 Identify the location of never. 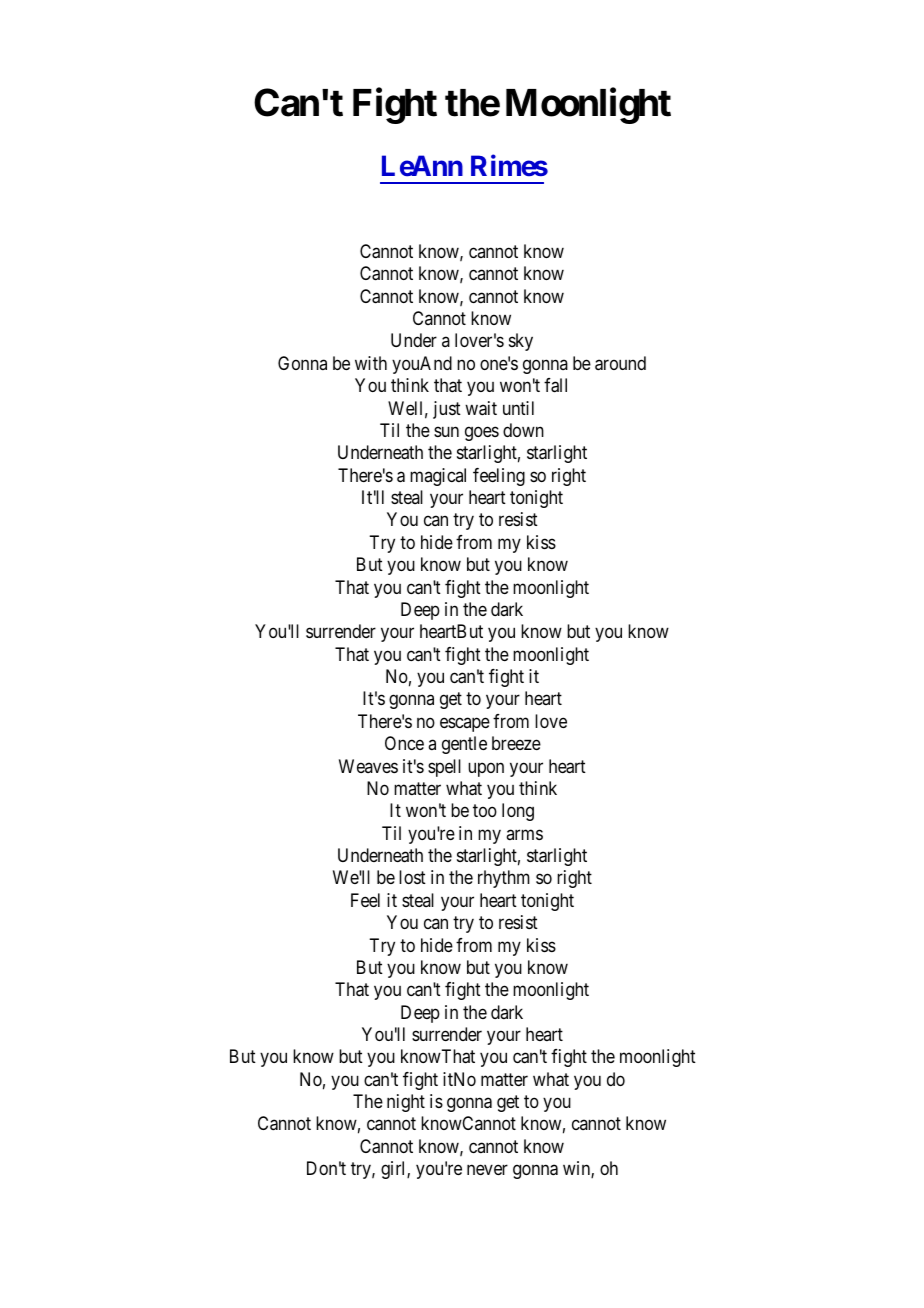
(487, 1170).
